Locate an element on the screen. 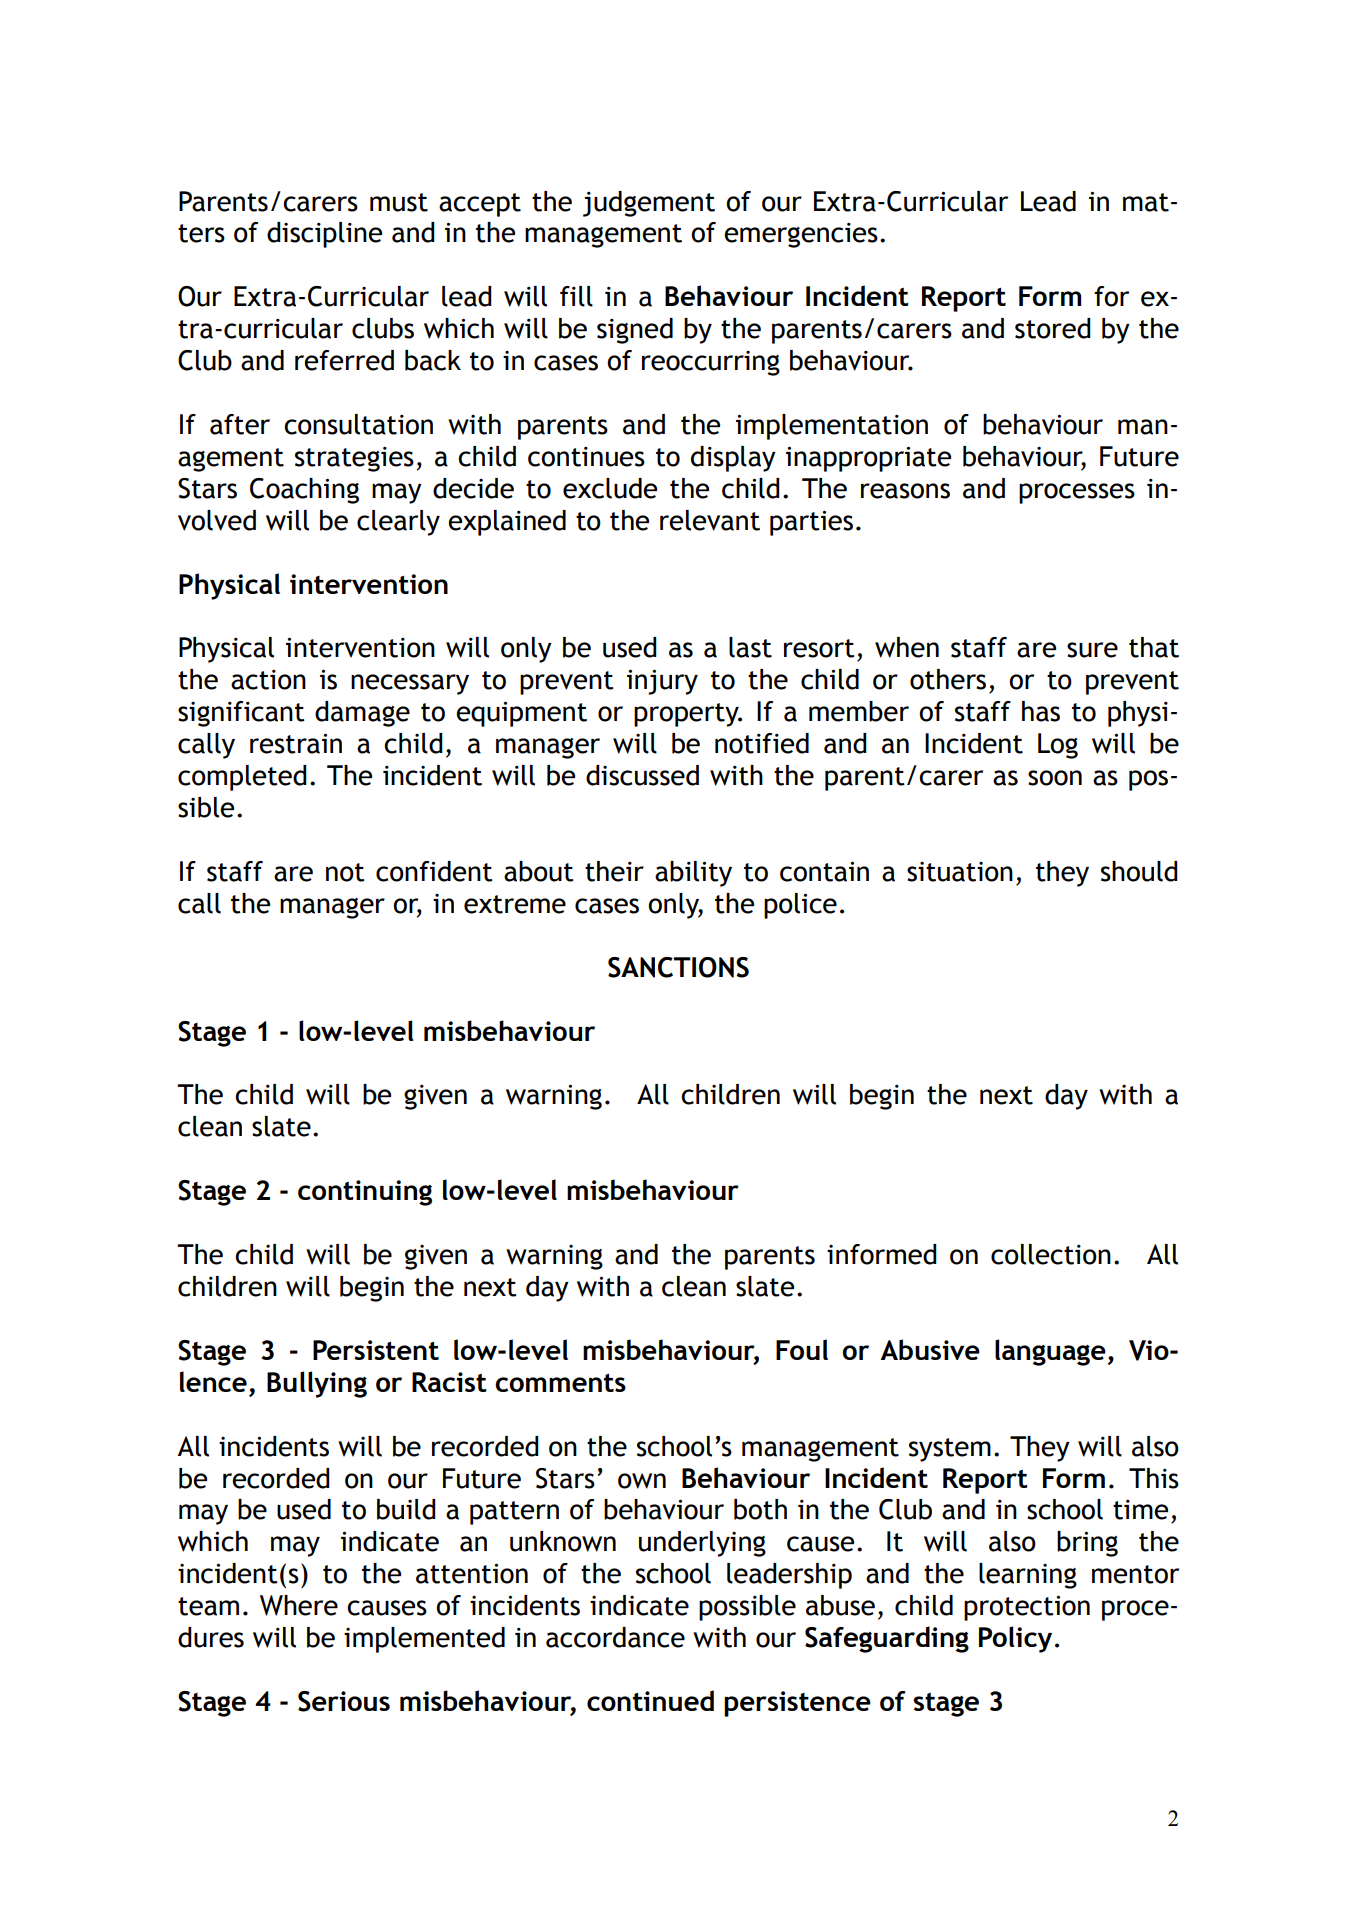  stored is located at coordinates (1053, 328).
